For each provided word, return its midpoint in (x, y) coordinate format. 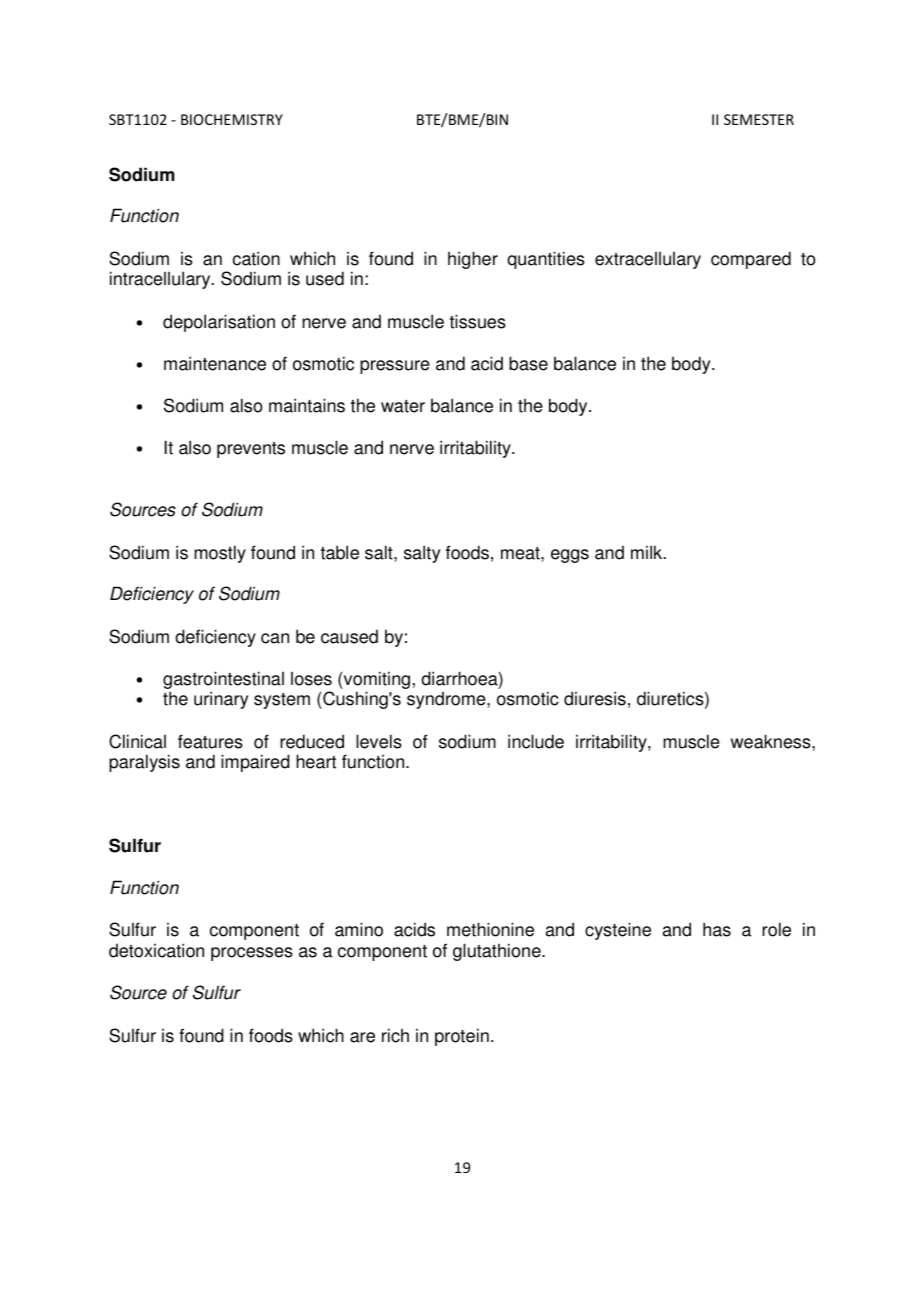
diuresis (595, 698)
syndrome (447, 700)
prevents (251, 450)
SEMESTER (759, 119)
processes (252, 954)
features (210, 741)
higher (473, 260)
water (403, 406)
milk (648, 552)
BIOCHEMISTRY (232, 119)
